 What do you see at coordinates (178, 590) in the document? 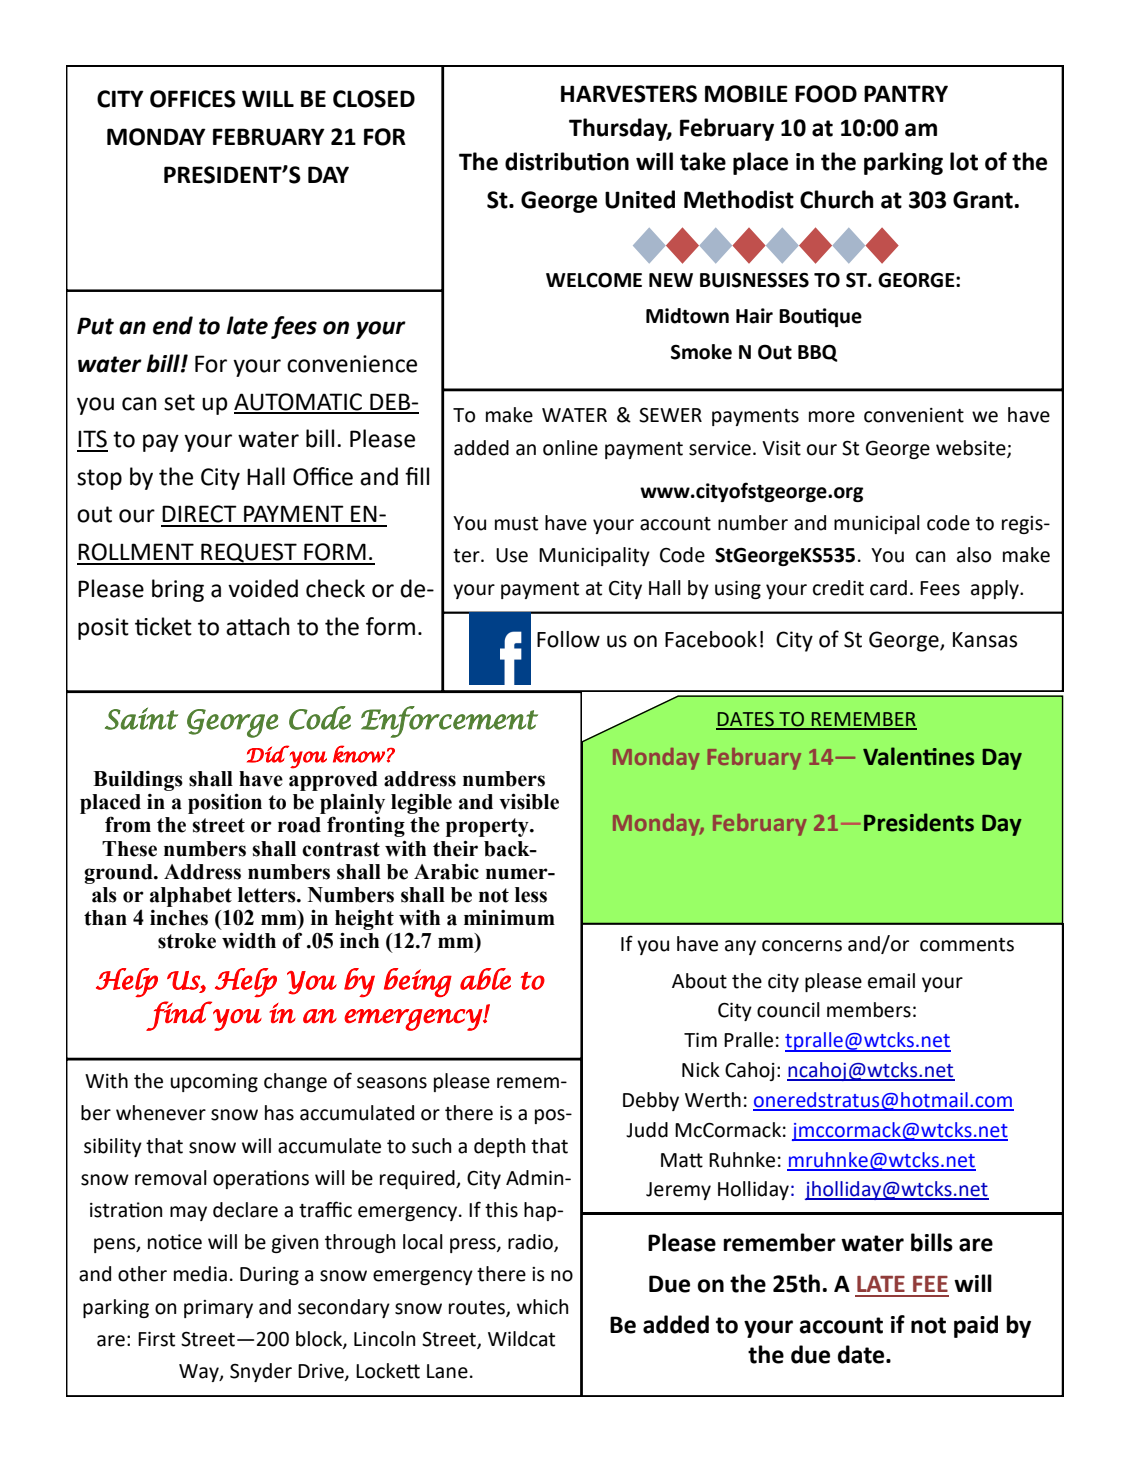
I see `bring` at bounding box center [178, 590].
